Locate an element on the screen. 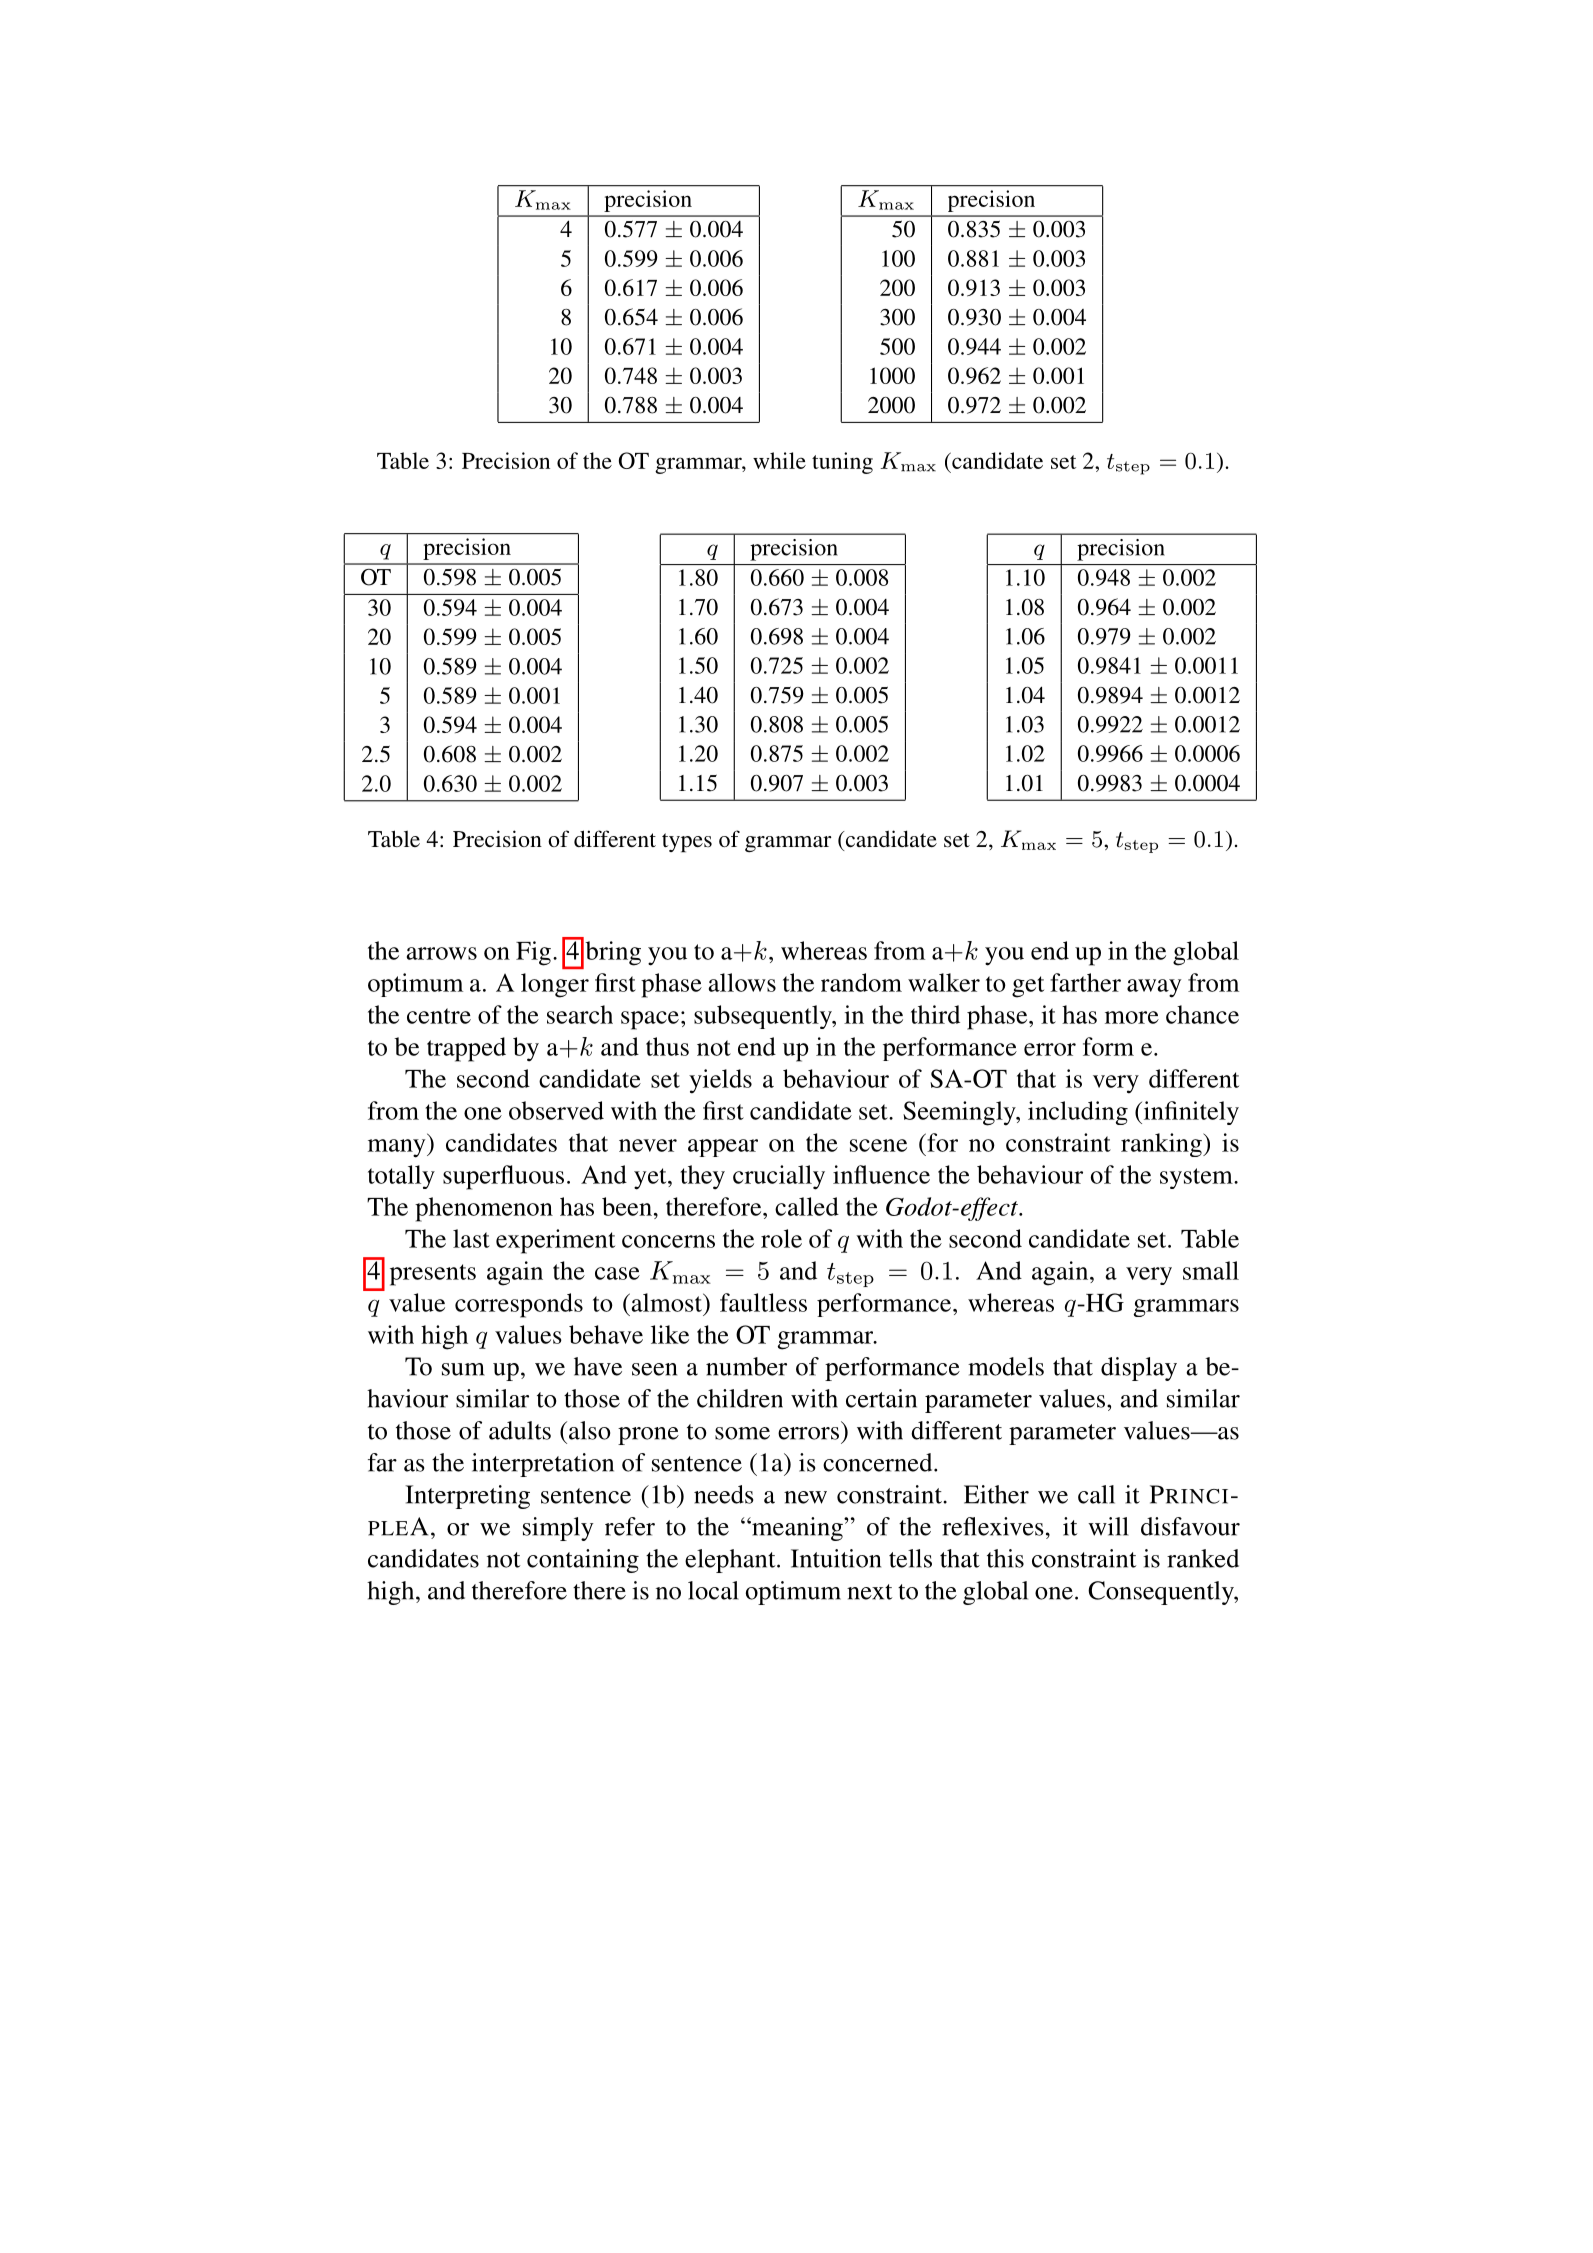 This screenshot has height=2253, width=1593. simply is located at coordinates (558, 1529).
